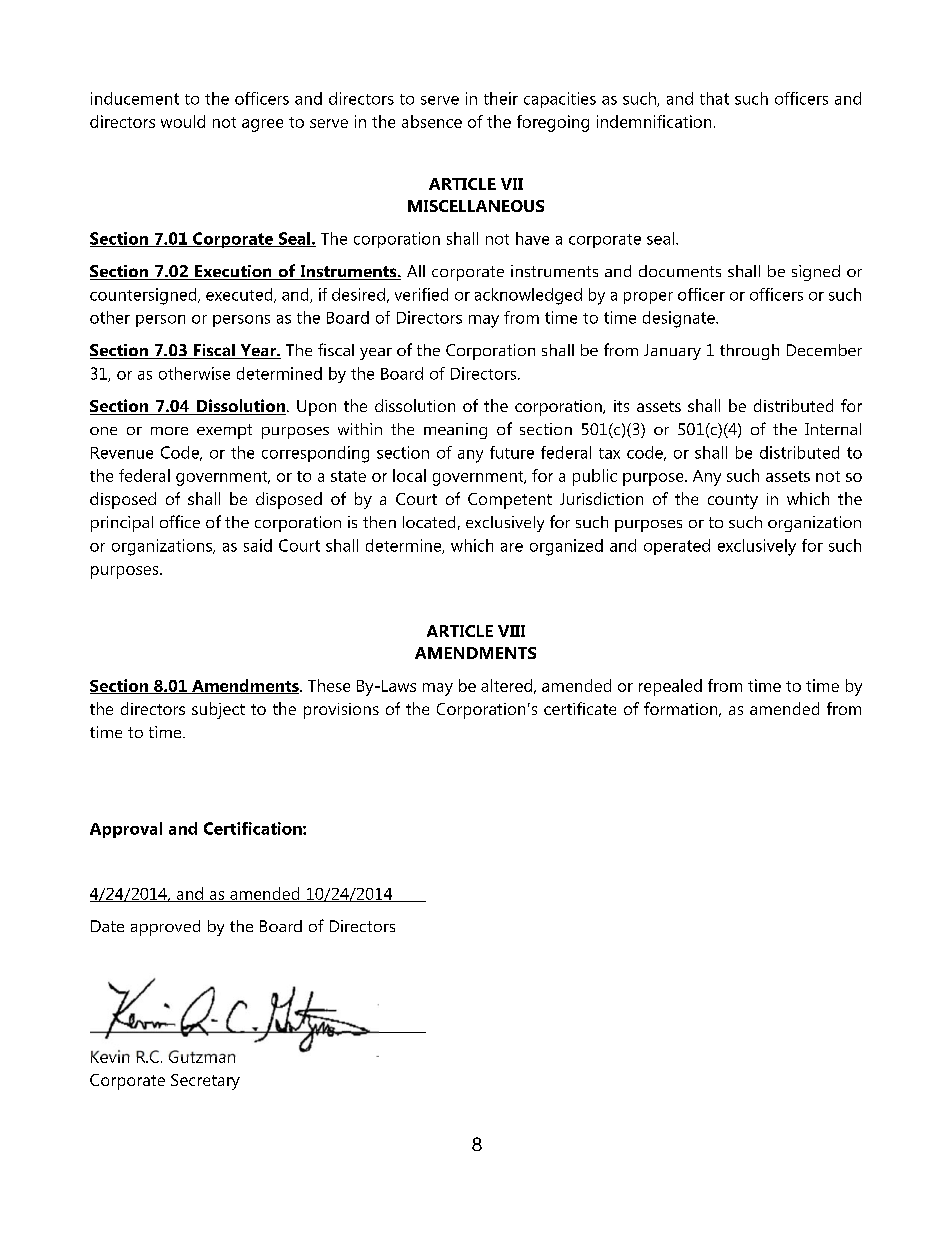  What do you see at coordinates (677, 547) in the screenshot?
I see `operated` at bounding box center [677, 547].
